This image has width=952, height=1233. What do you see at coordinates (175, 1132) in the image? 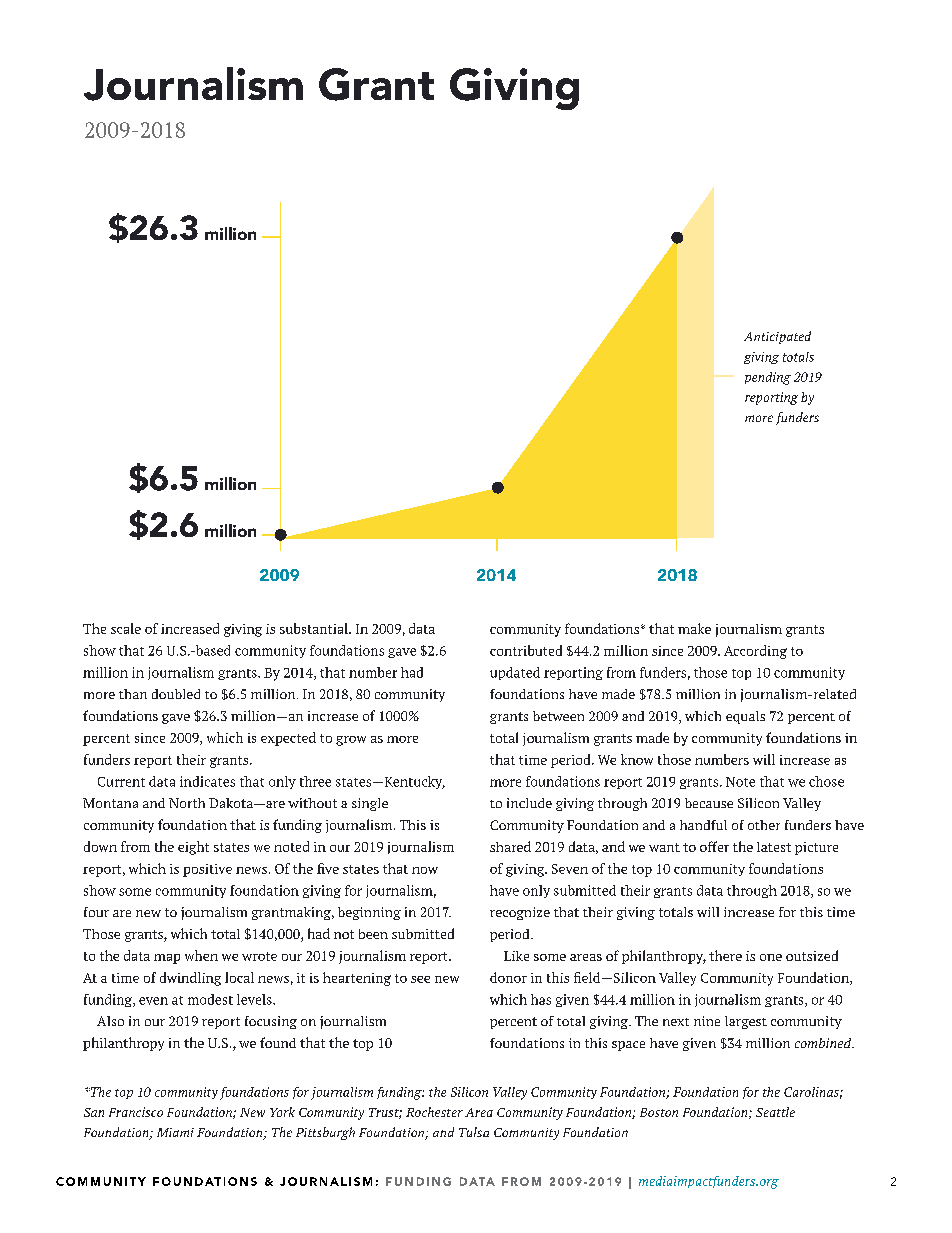
I see `Miami` at bounding box center [175, 1132].
